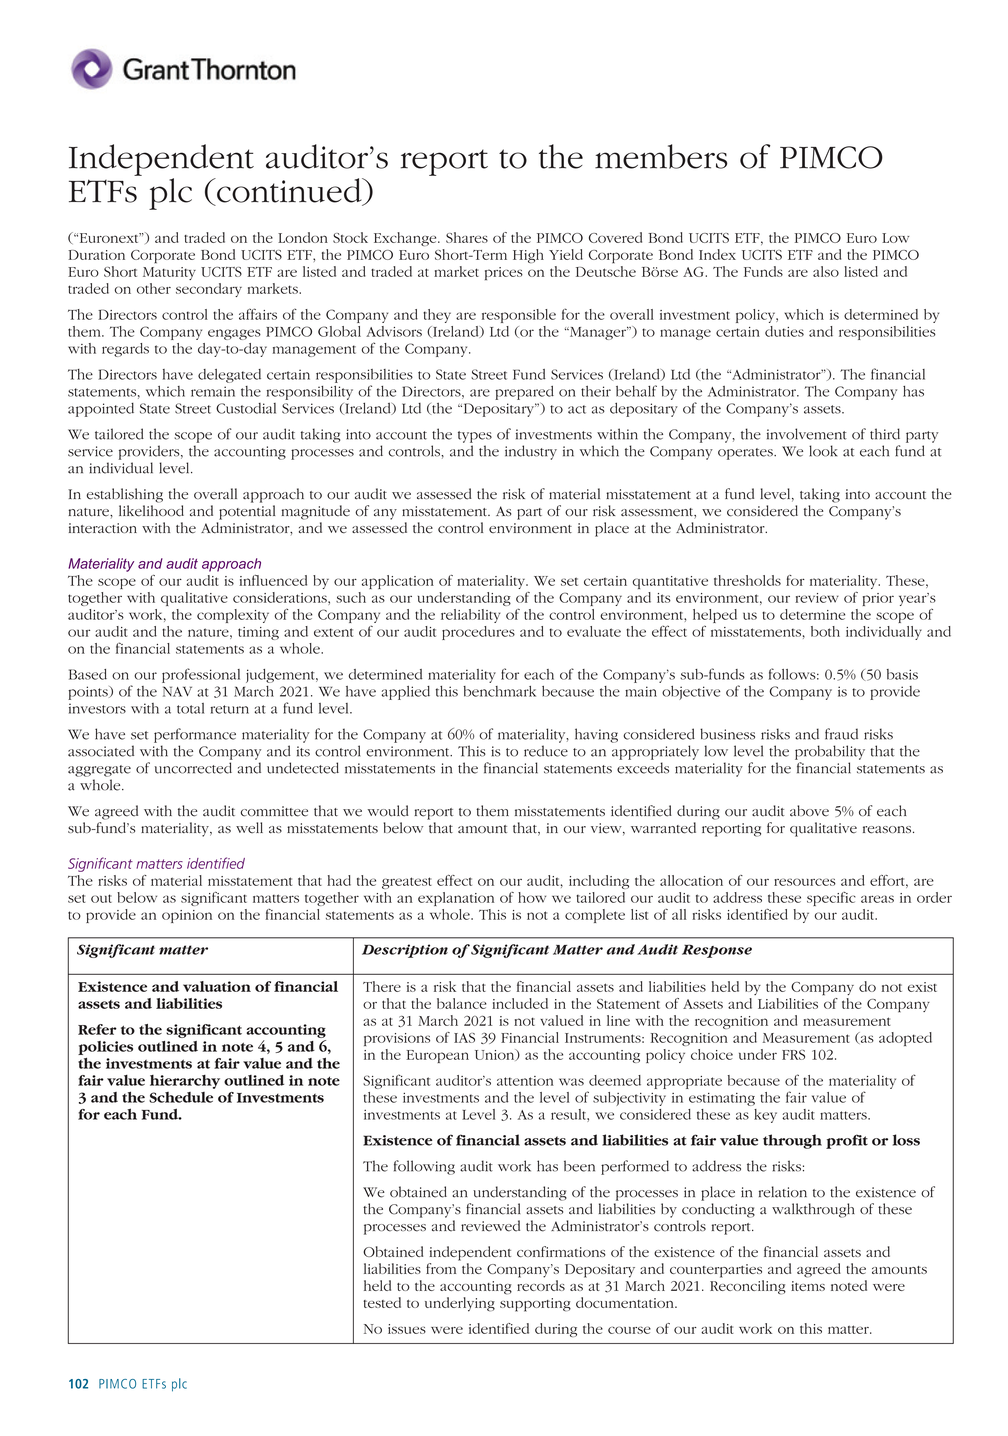  I want to click on also, so click(826, 271).
